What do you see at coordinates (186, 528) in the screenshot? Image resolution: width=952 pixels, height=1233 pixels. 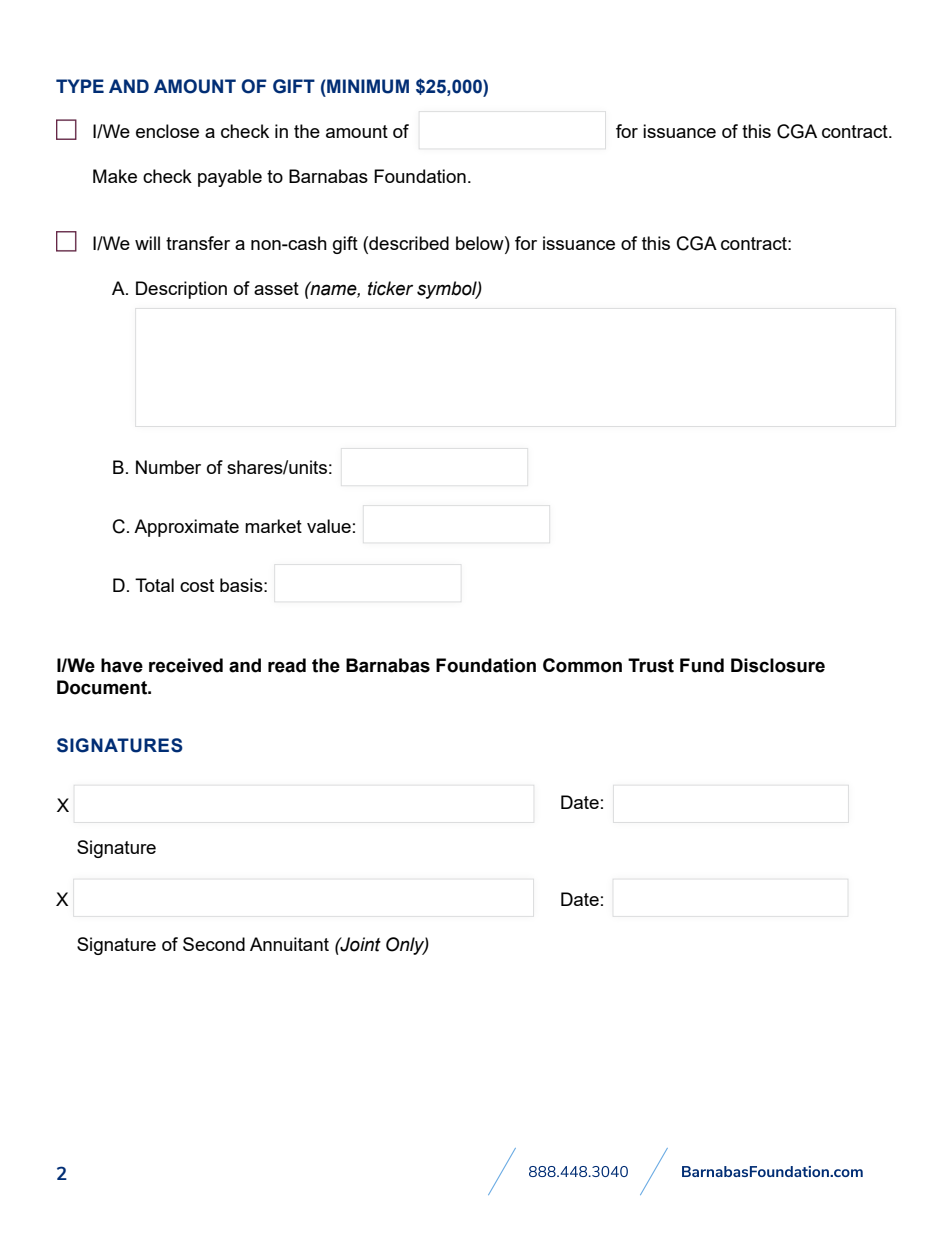 I see `Approximate` at bounding box center [186, 528].
